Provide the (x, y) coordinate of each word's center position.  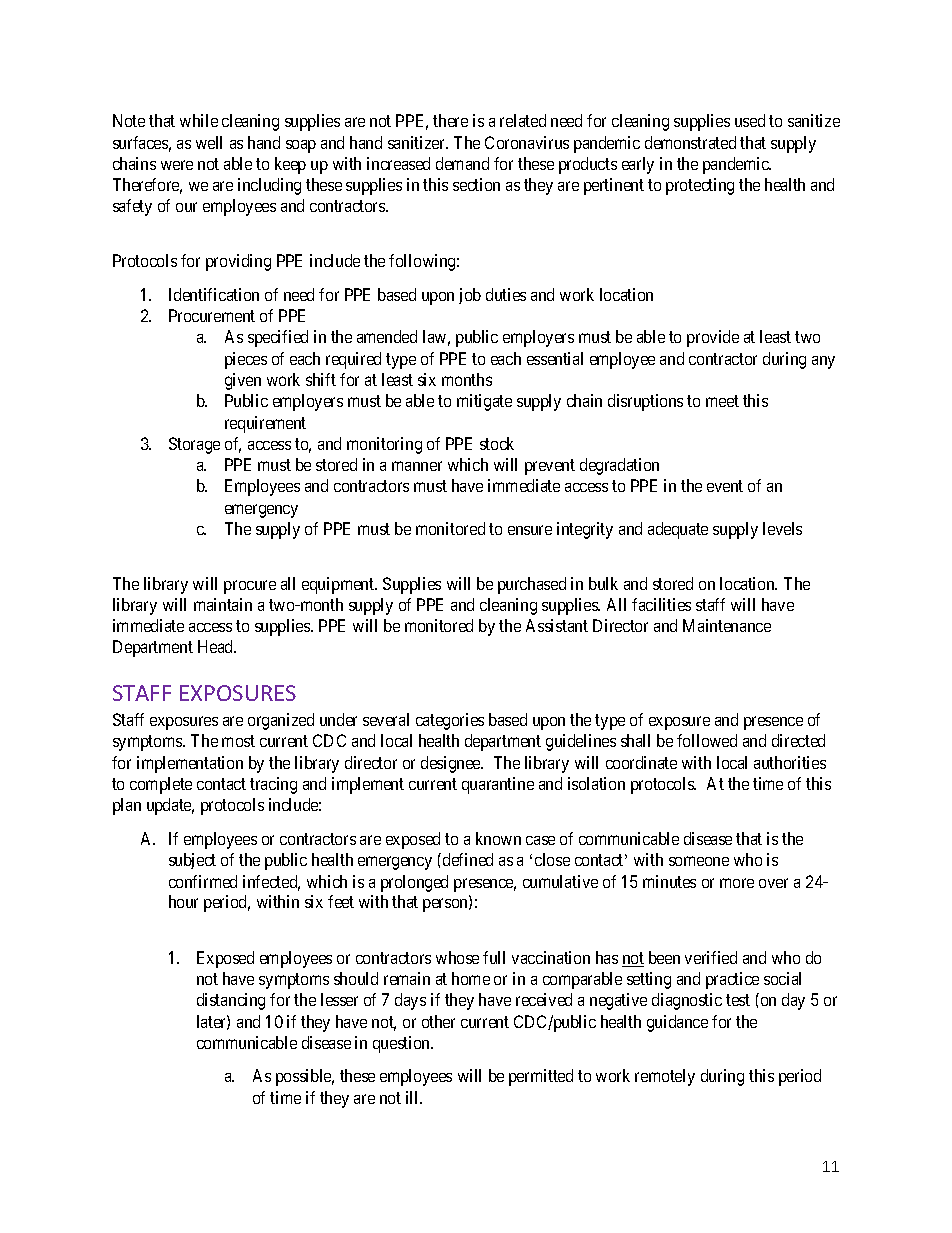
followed (707, 740)
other (438, 1021)
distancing (231, 1001)
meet (722, 401)
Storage (194, 445)
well (209, 142)
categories (450, 721)
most (238, 741)
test (738, 1000)
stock (497, 443)
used (750, 120)
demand (462, 163)
